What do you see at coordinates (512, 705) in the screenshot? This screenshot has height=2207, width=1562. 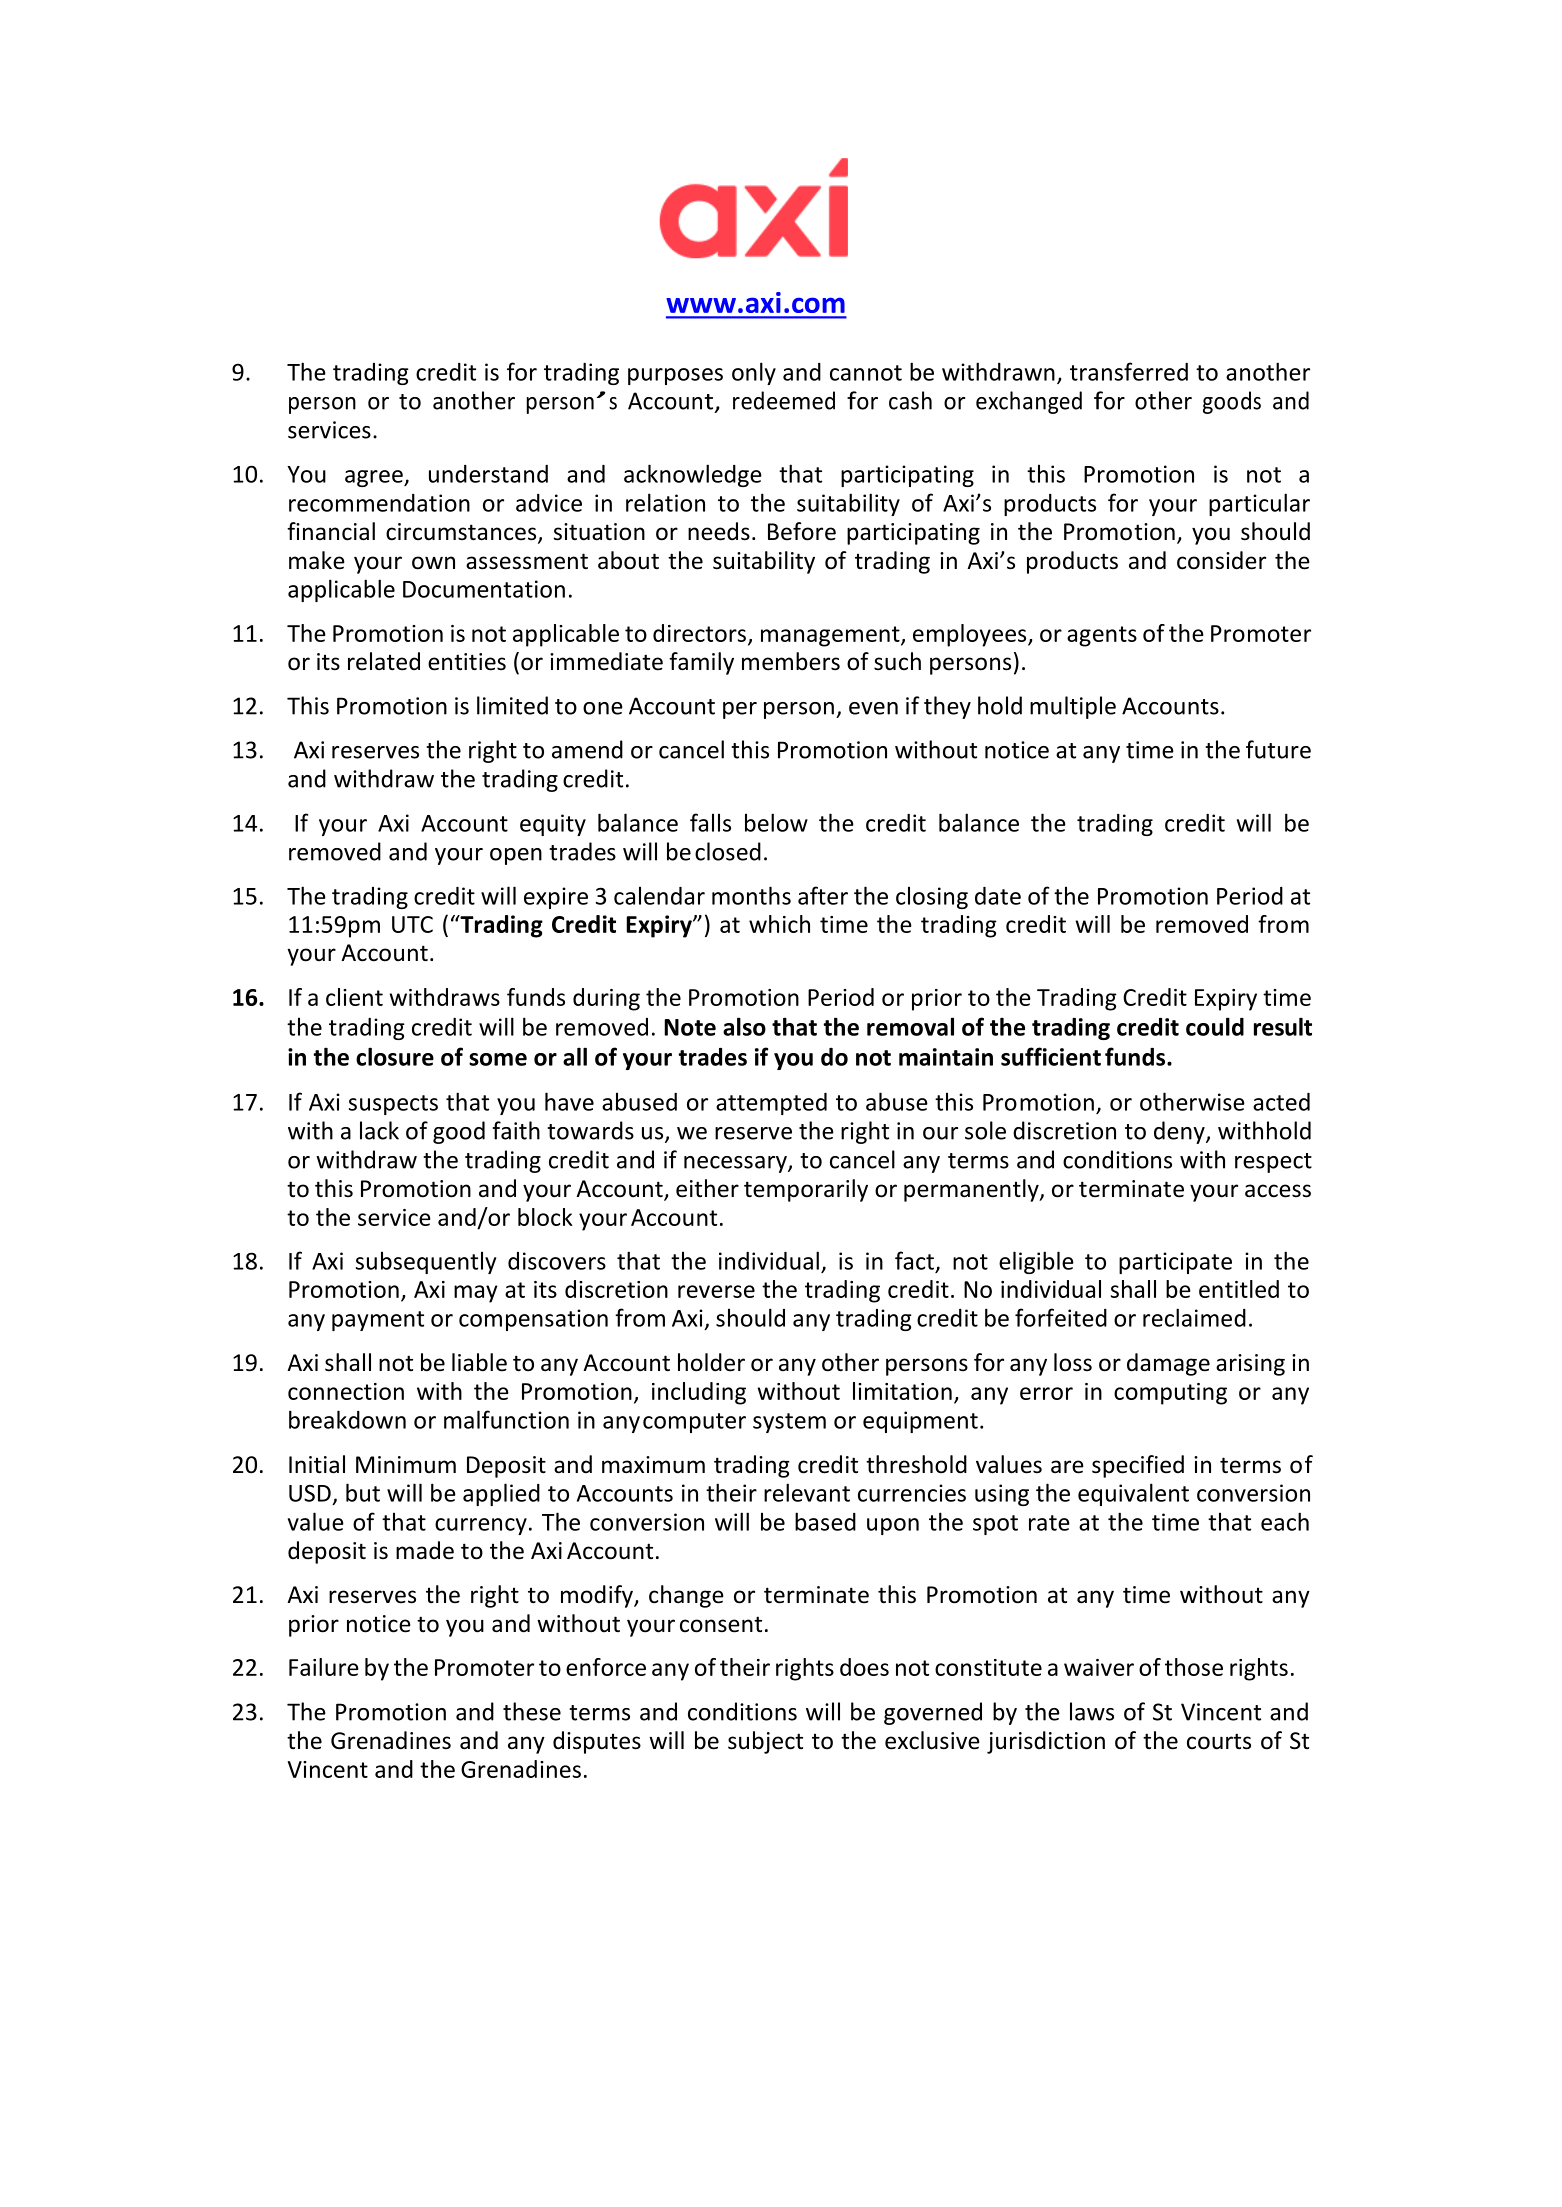 I see `limited` at bounding box center [512, 705].
